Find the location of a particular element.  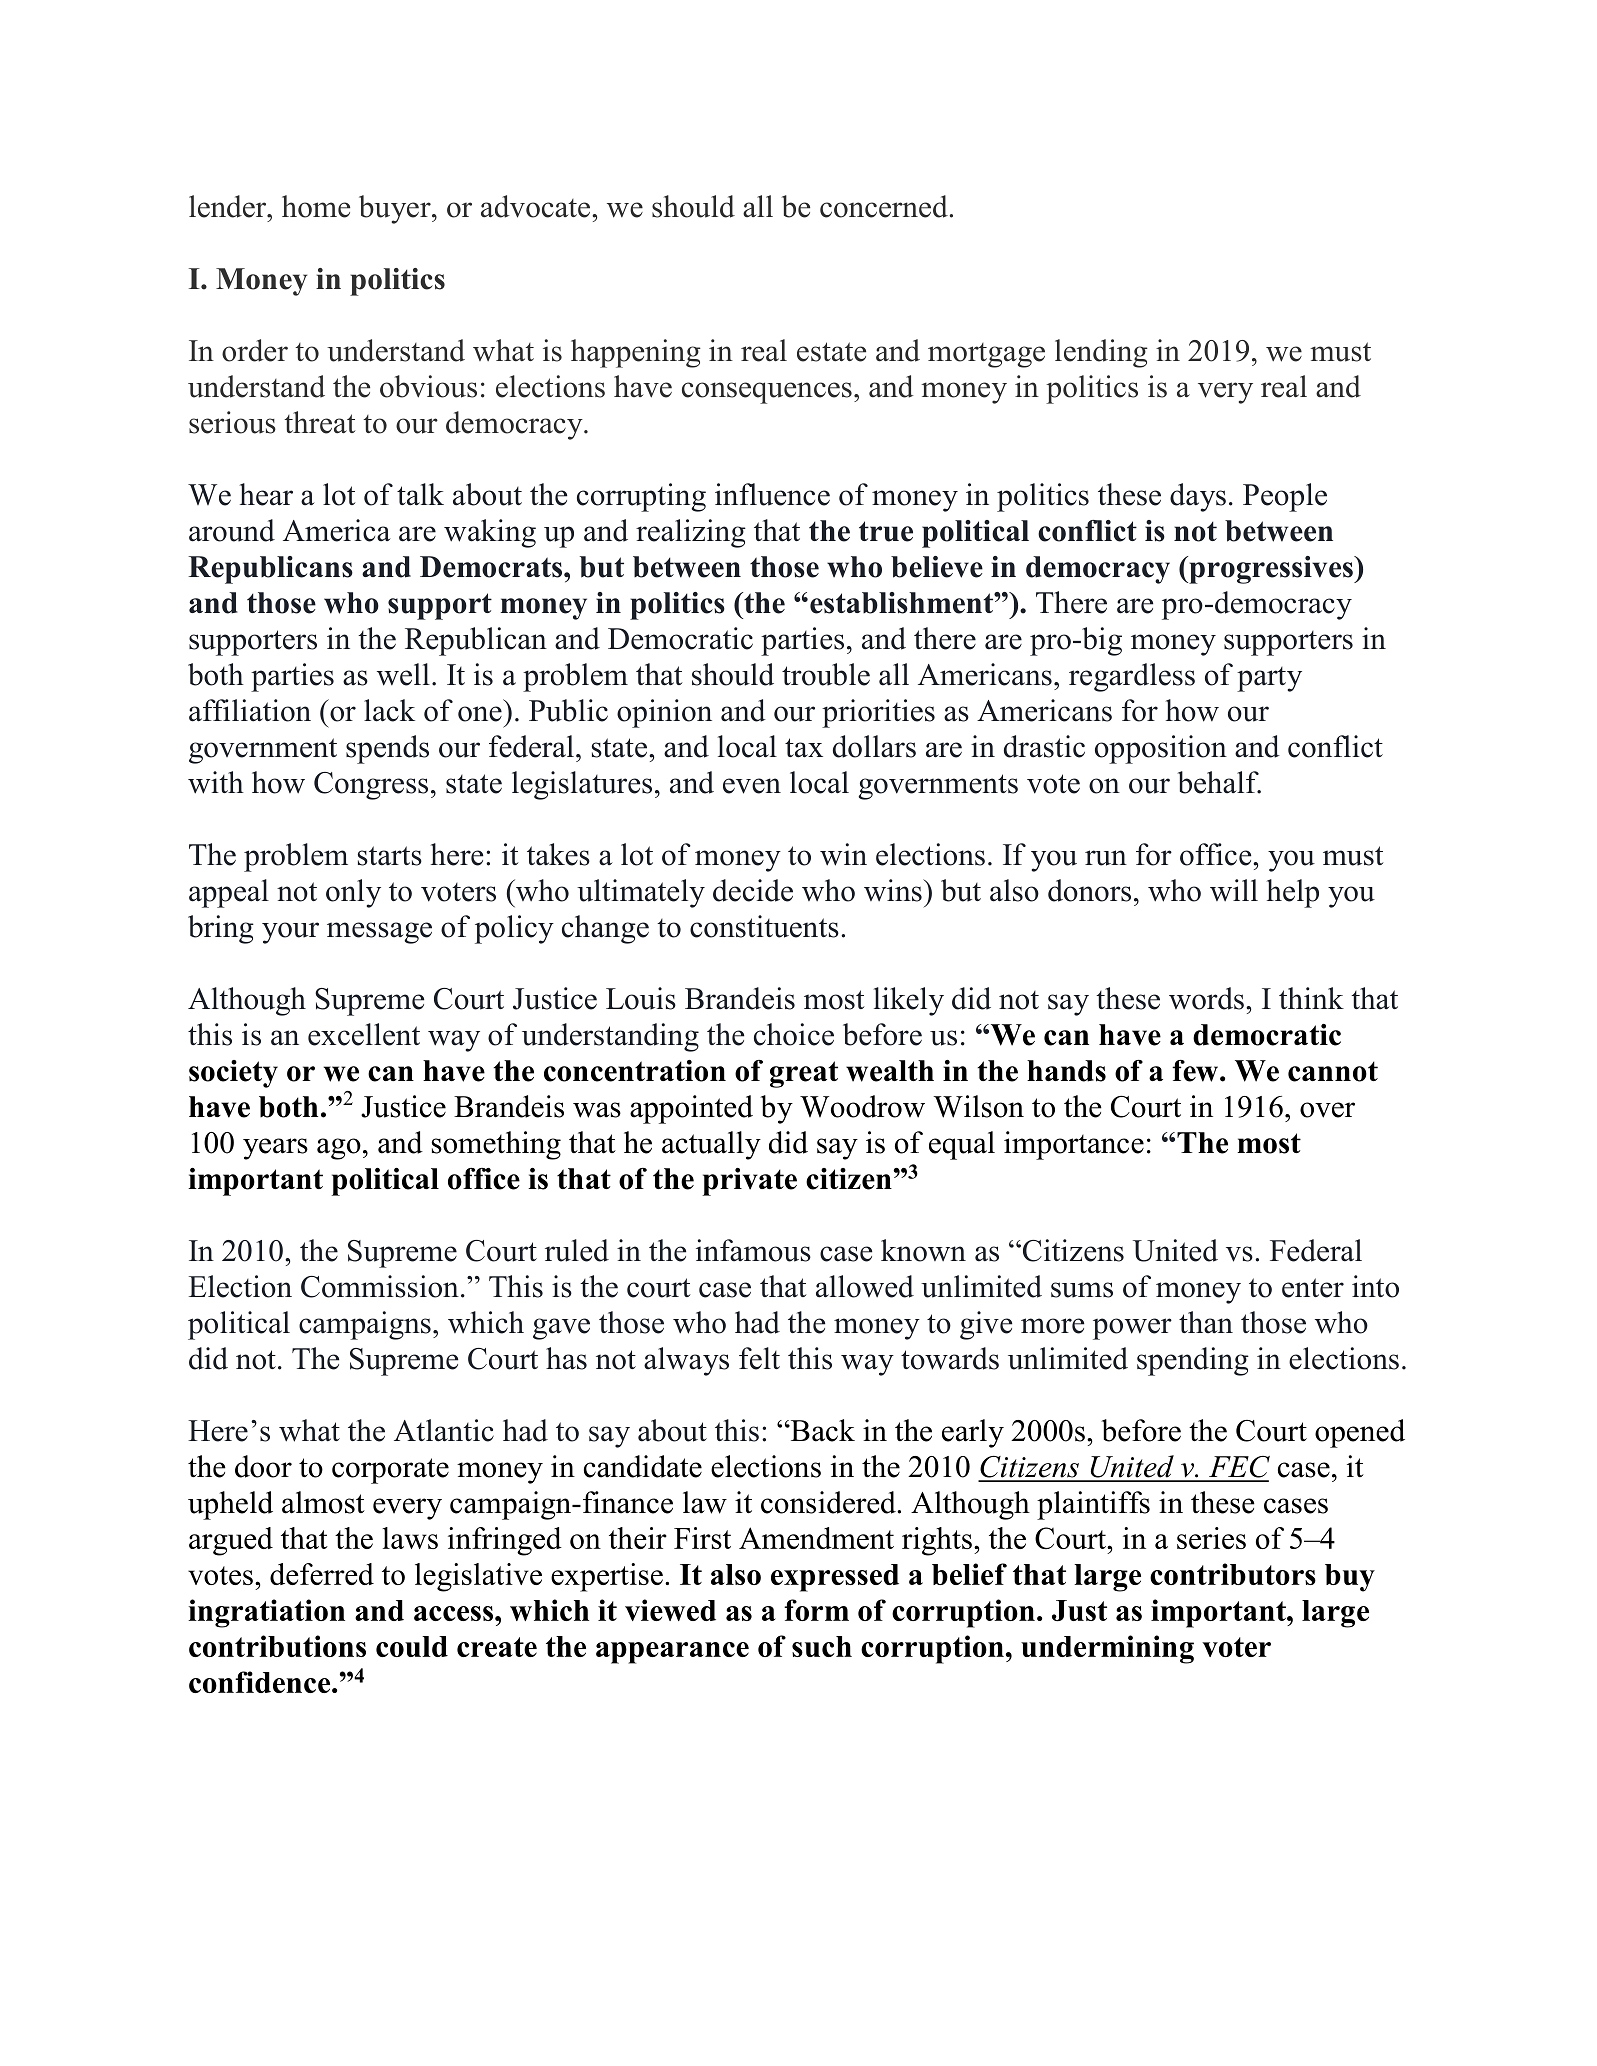

lending is located at coordinates (1101, 353).
